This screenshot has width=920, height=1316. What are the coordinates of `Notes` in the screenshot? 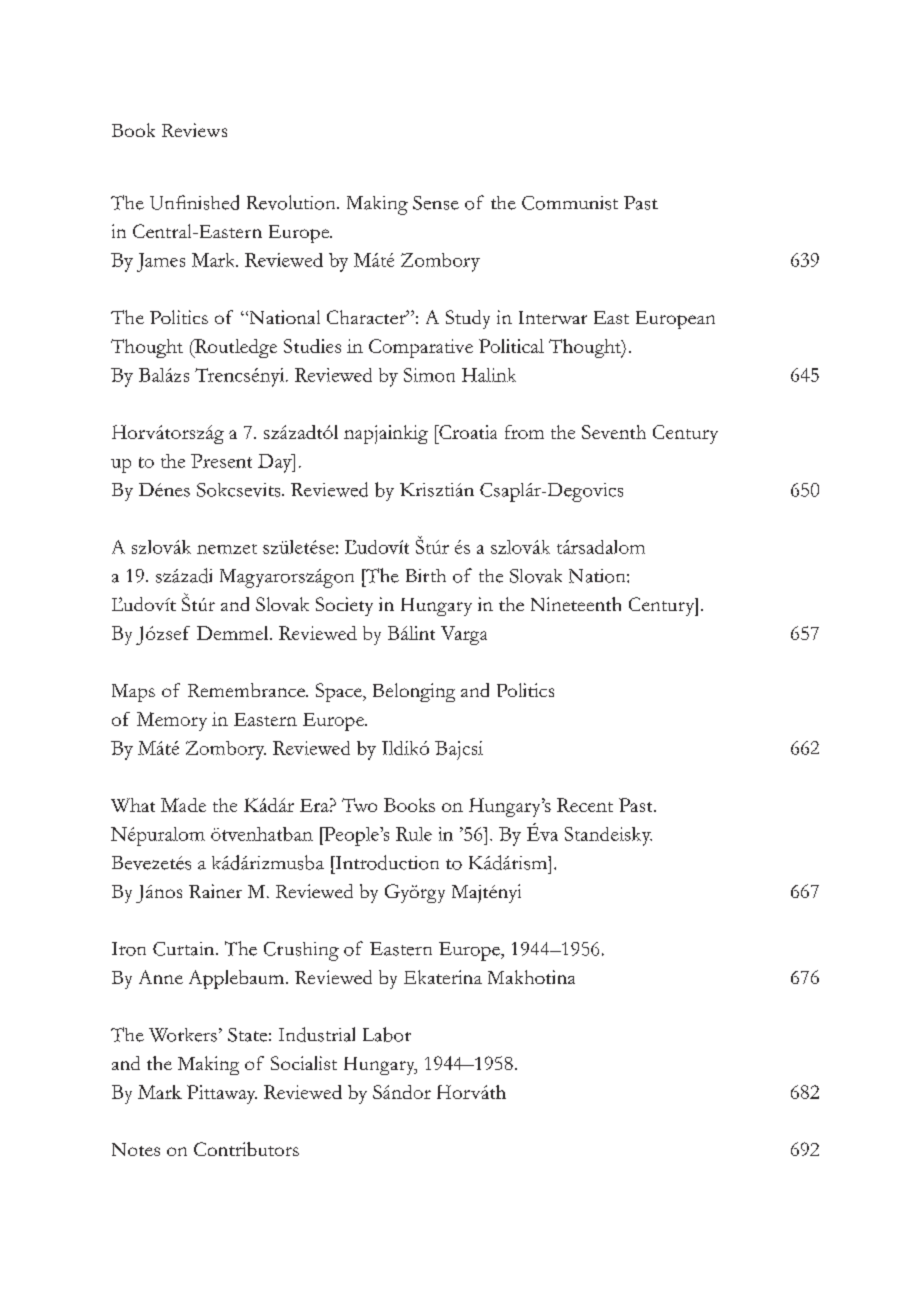 It's located at (136, 1149).
